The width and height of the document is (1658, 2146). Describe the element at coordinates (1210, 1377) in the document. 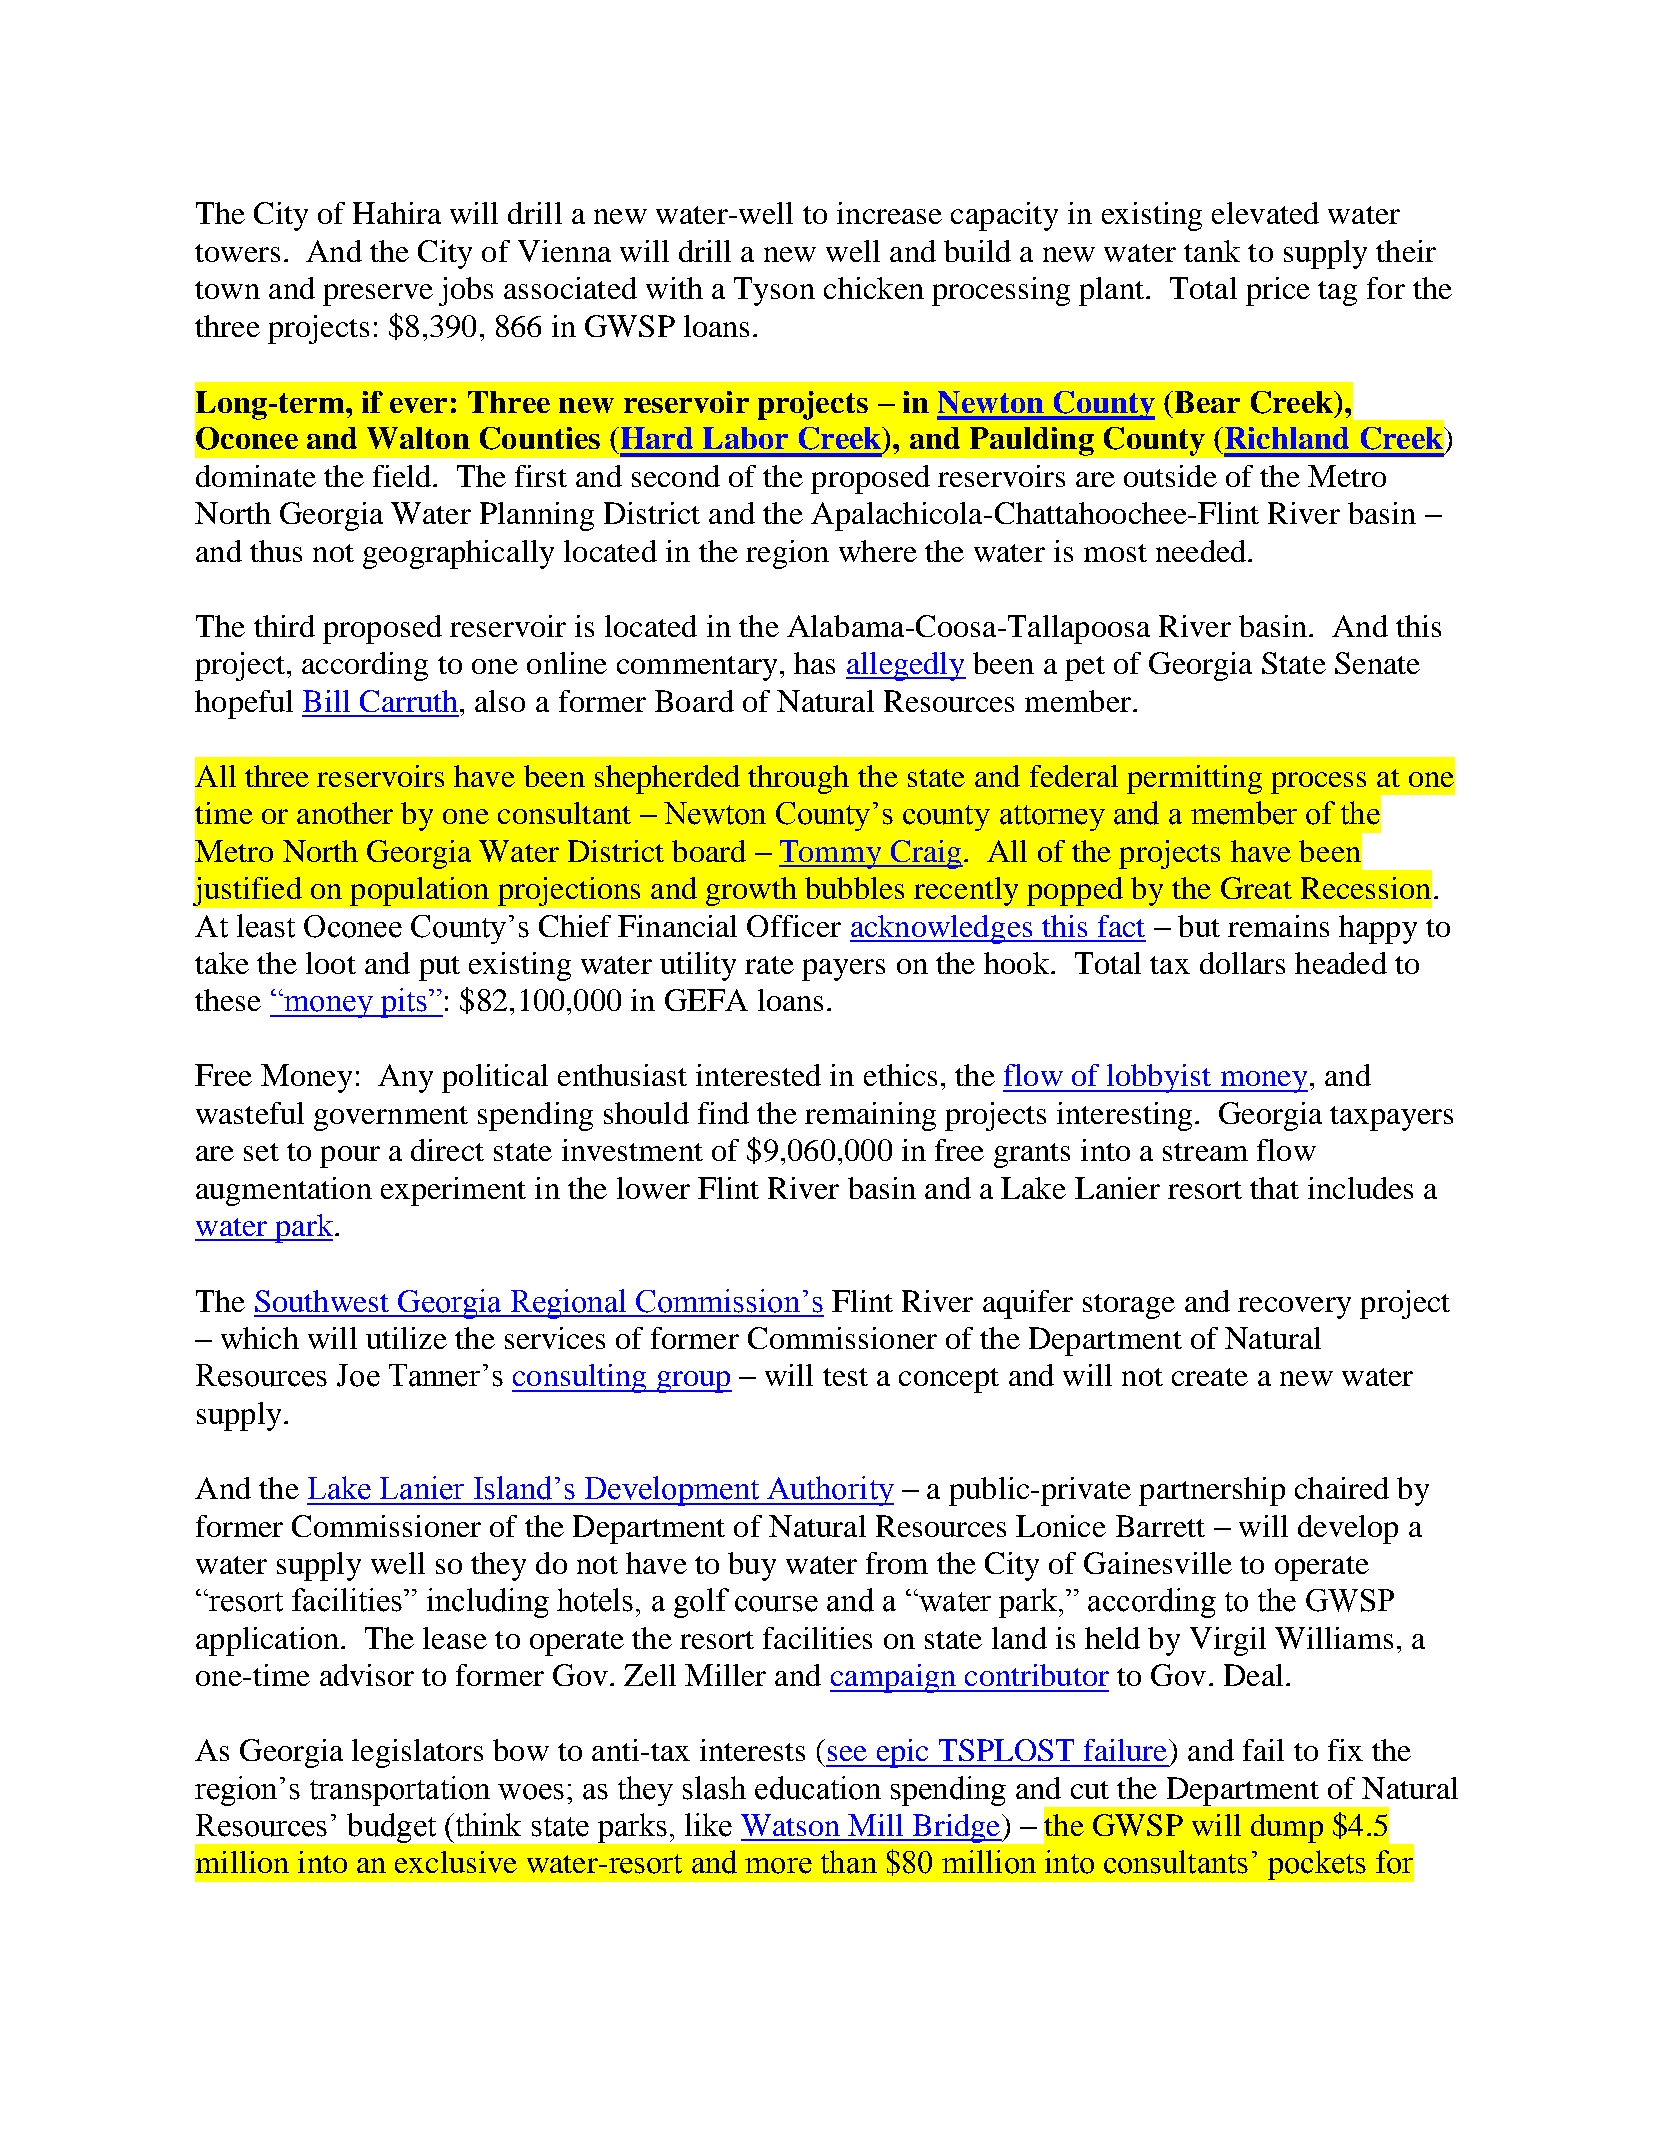

I see `create` at that location.
